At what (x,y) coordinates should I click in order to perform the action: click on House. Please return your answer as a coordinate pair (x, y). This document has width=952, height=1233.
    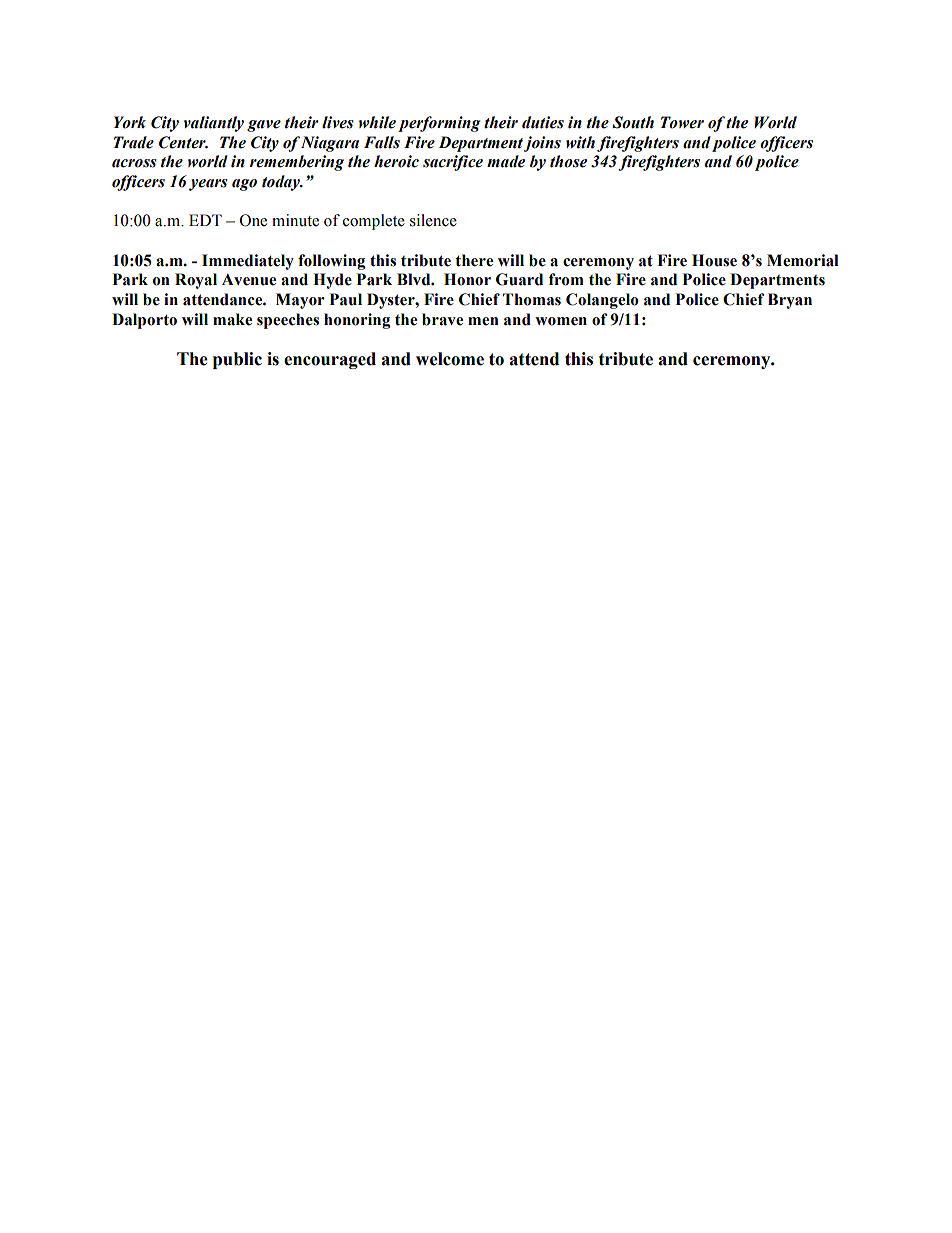
    Looking at the image, I should click on (714, 260).
